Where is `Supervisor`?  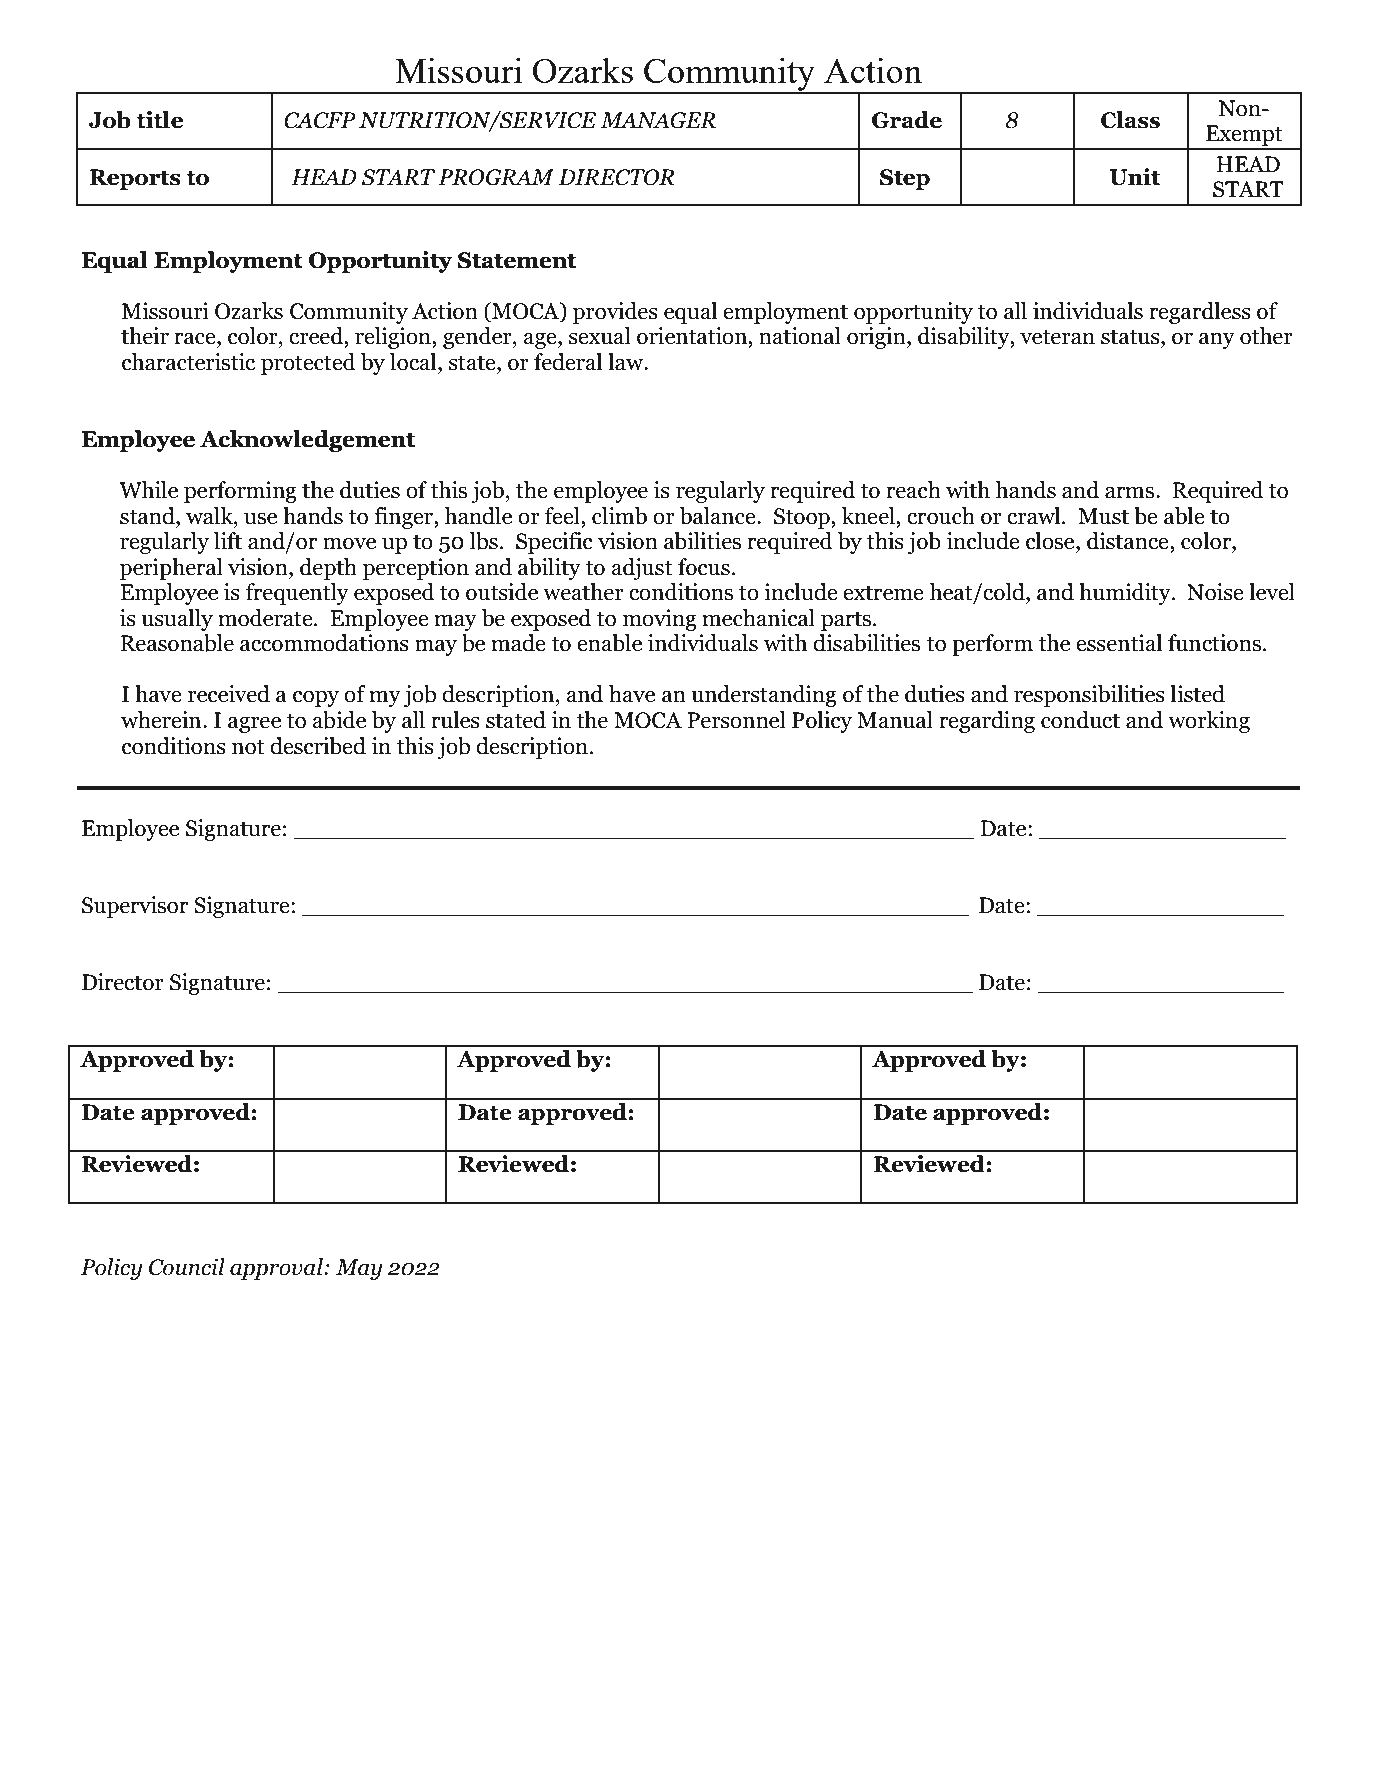 Supervisor is located at coordinates (135, 907).
